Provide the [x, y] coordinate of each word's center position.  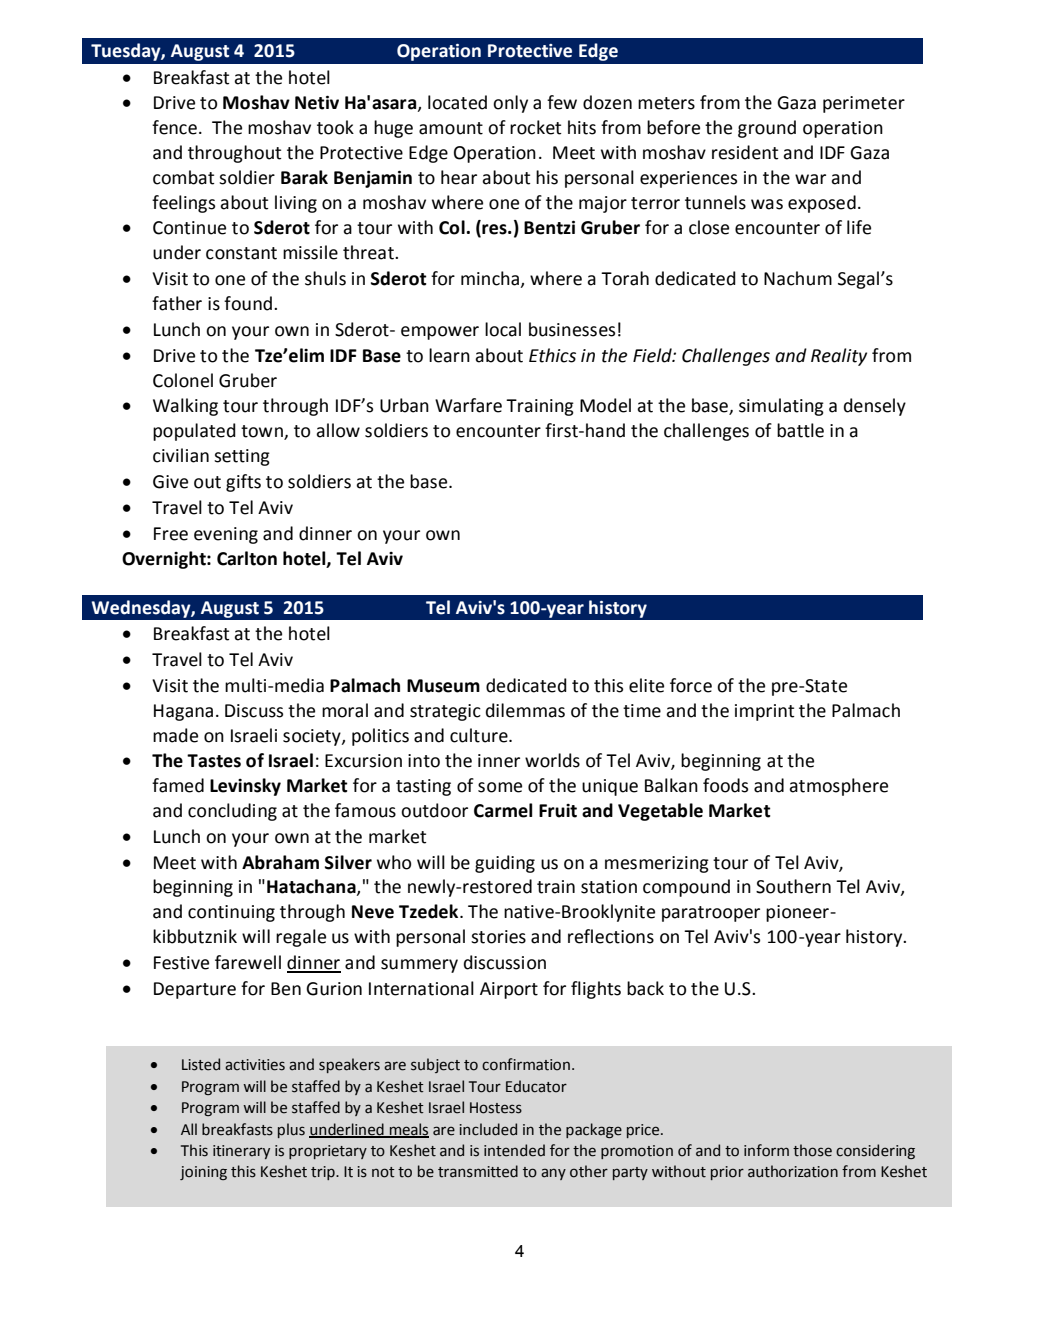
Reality [839, 357]
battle [800, 430]
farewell [248, 962]
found [249, 303]
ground [767, 129]
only [510, 104]
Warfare [468, 405]
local [503, 329]
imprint [765, 712]
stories [498, 937]
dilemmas [525, 710]
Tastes [214, 761]
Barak [304, 177]
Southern [793, 886]
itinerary [241, 1152]
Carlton [247, 558]
